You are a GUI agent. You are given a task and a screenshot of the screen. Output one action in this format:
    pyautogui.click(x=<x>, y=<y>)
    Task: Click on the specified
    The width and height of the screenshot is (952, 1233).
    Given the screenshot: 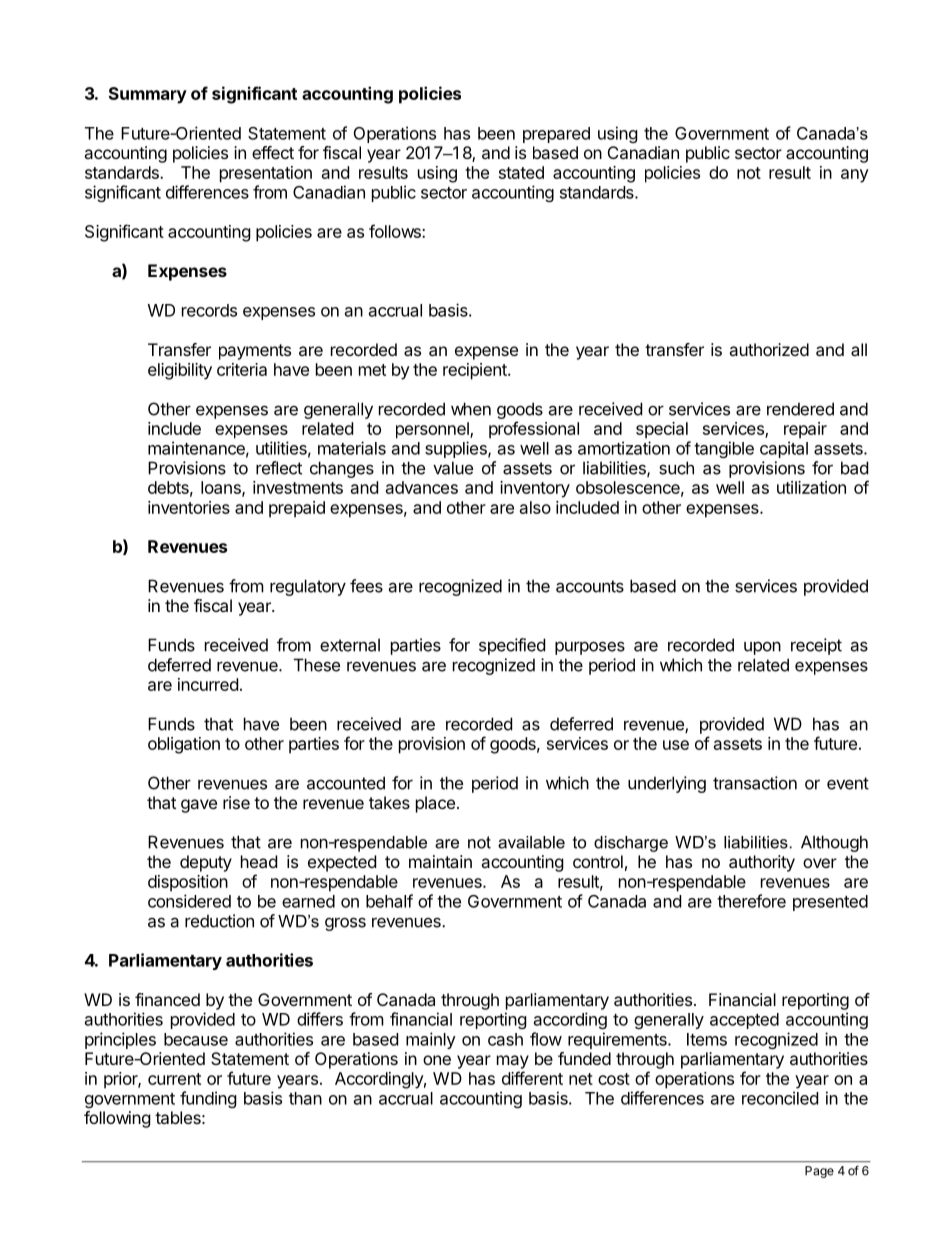 What is the action you would take?
    pyautogui.click(x=512, y=646)
